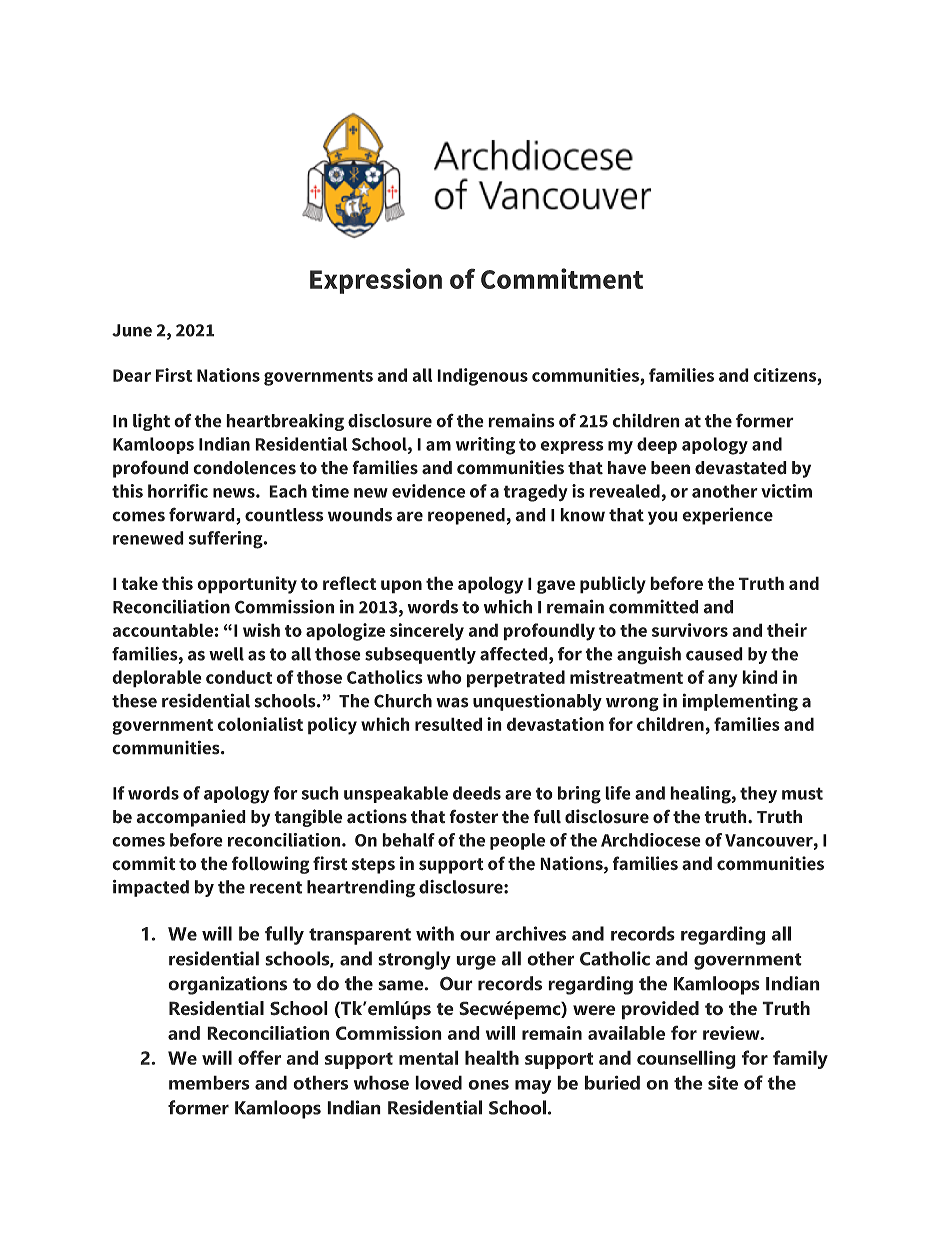  What do you see at coordinates (260, 724) in the document?
I see `colonialist` at bounding box center [260, 724].
